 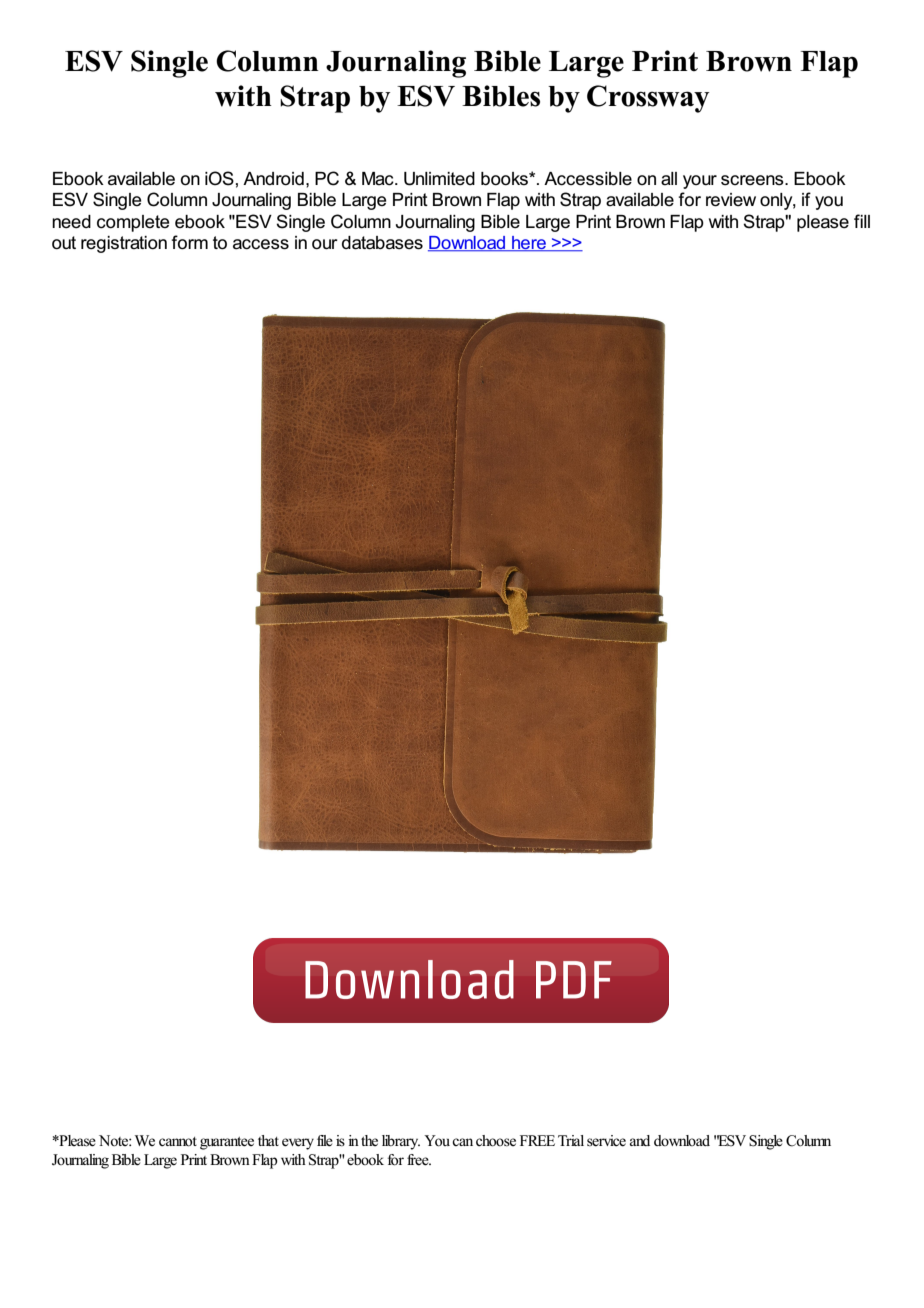 I want to click on databases, so click(x=382, y=243).
